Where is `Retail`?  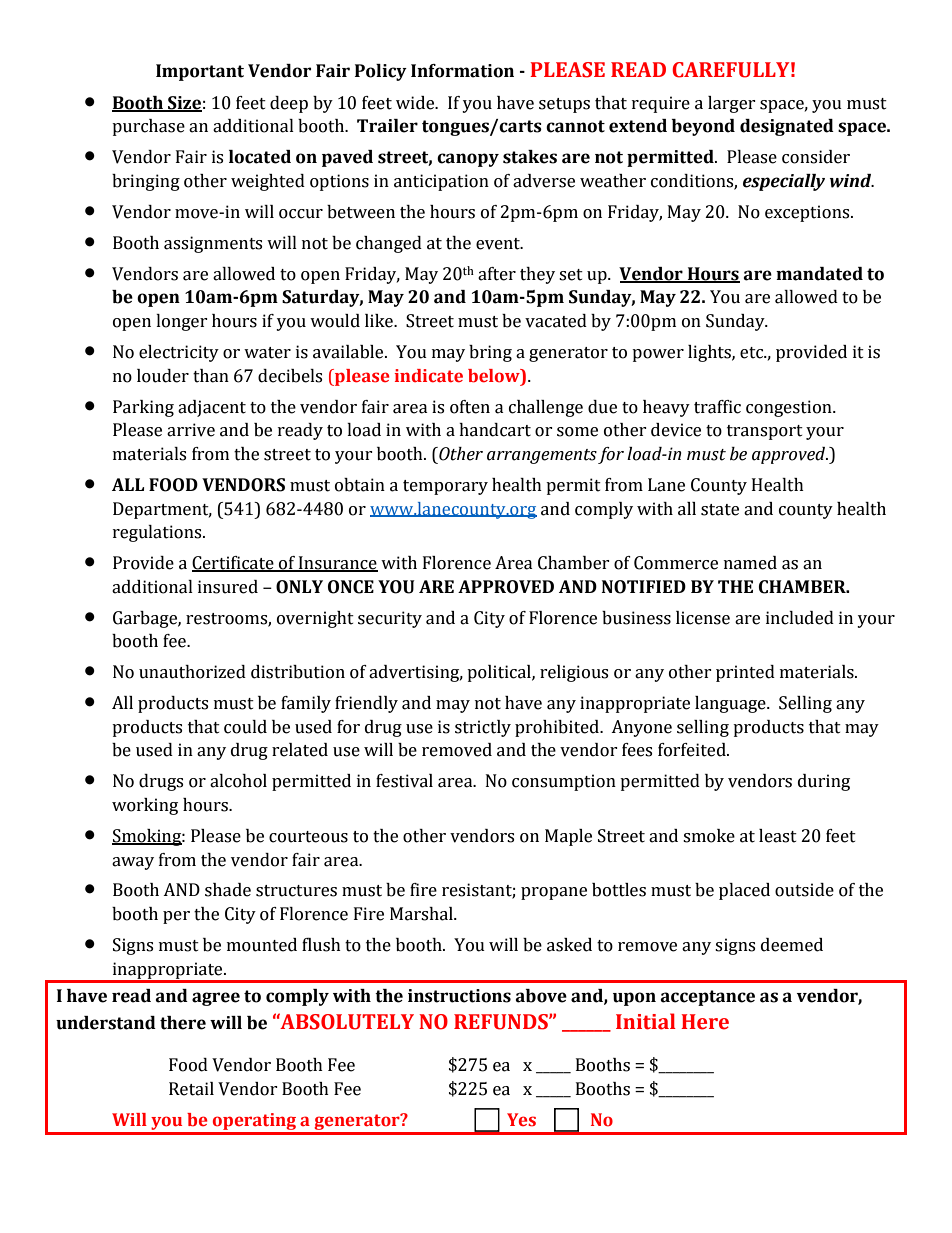
Retail is located at coordinates (191, 1089).
